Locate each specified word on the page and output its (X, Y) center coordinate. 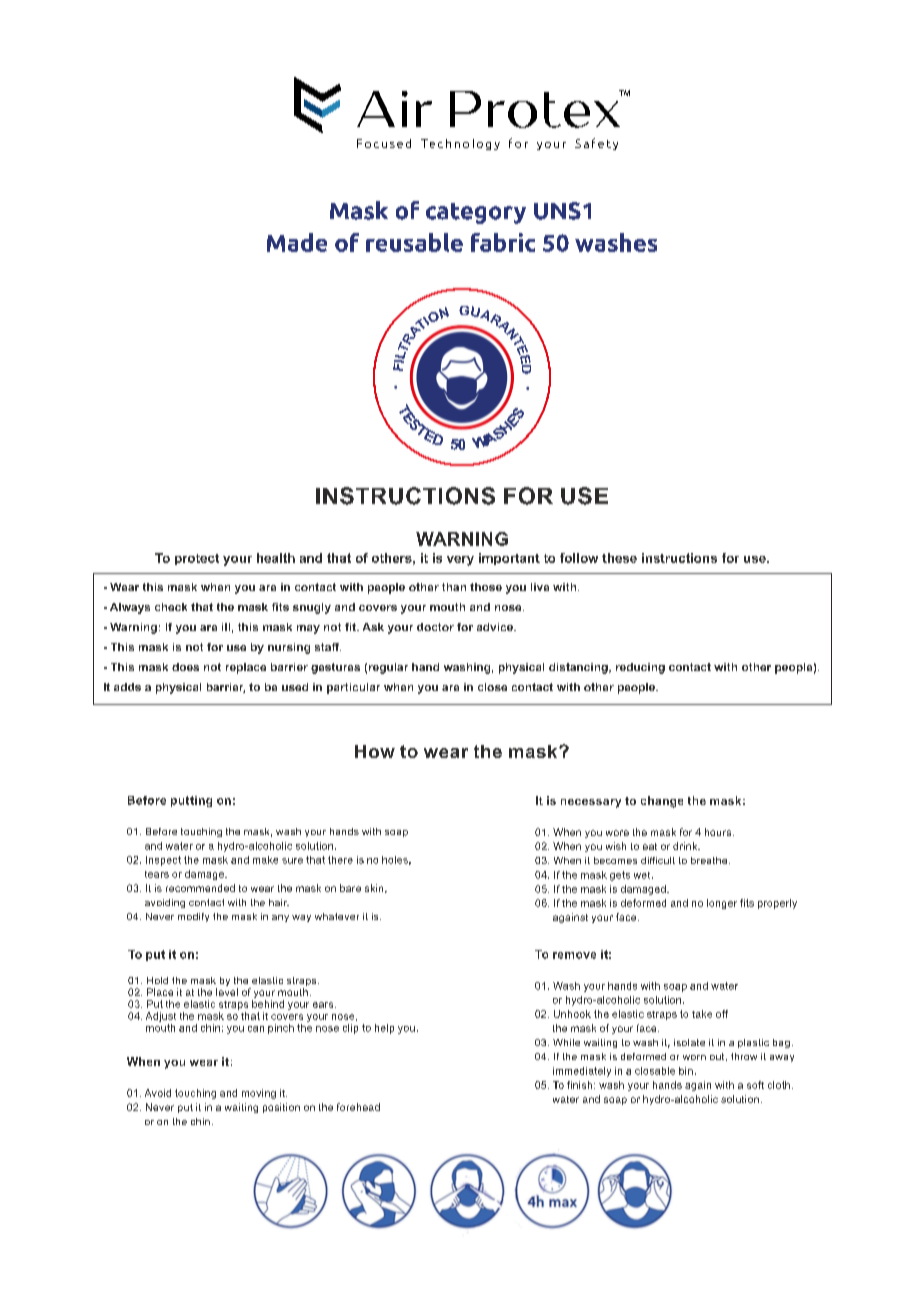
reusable (414, 242)
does (185, 667)
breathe (710, 860)
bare (350, 888)
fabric (503, 242)
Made (297, 242)
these (619, 558)
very (460, 561)
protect (197, 559)
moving (259, 1094)
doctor (435, 627)
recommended (200, 888)
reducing (640, 668)
